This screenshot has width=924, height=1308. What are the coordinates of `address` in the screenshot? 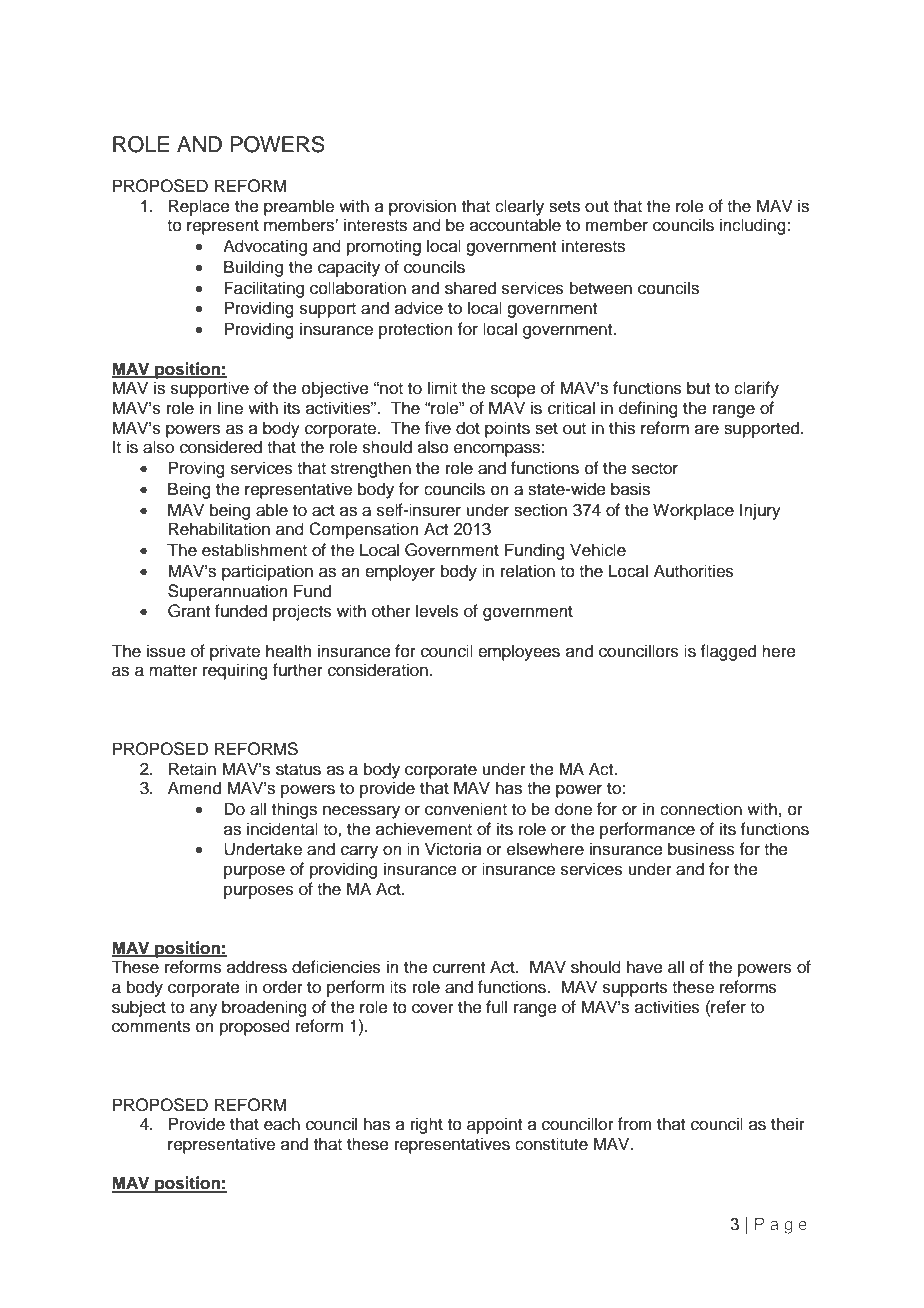 It's located at (257, 967).
